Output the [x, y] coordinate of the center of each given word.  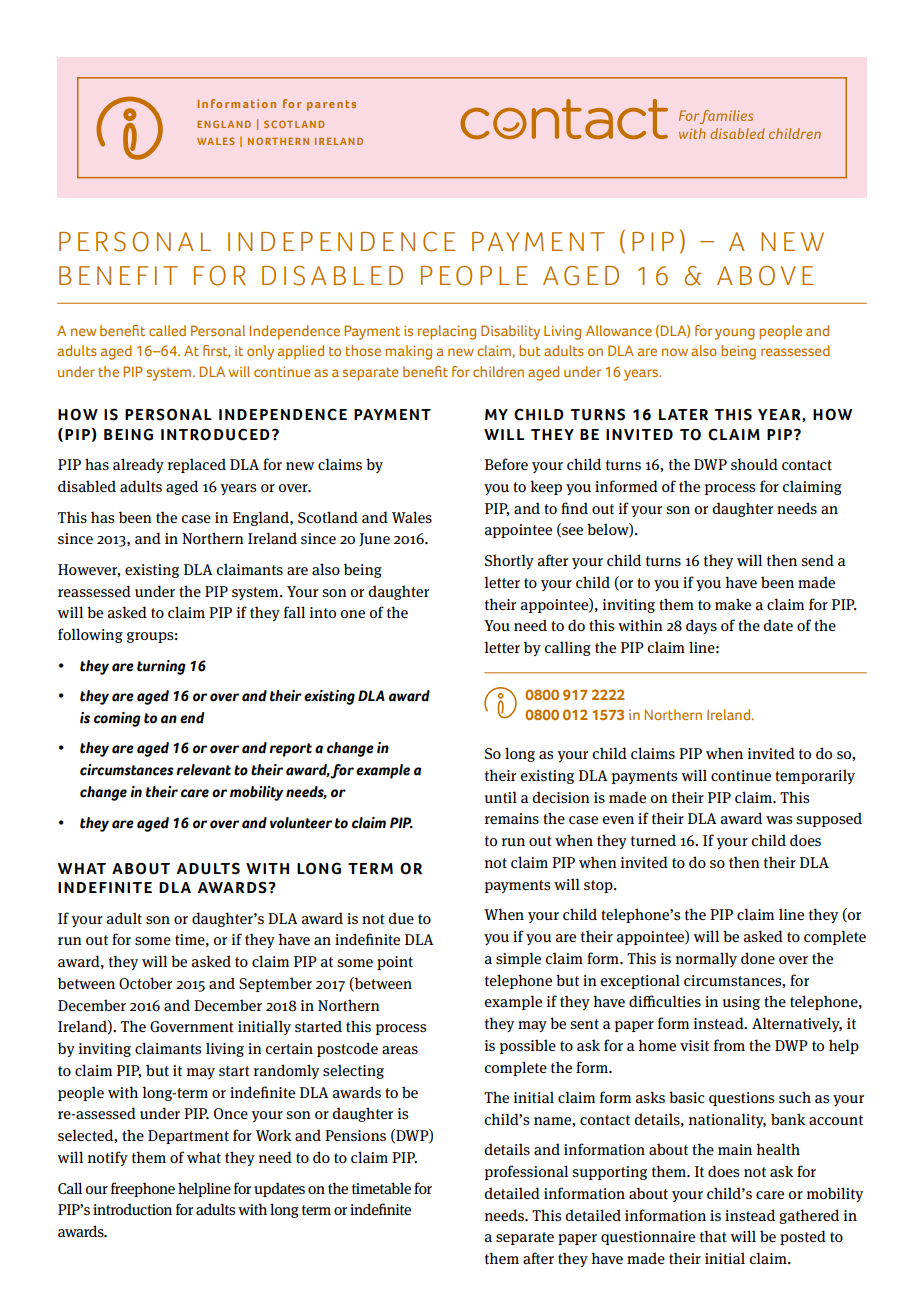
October [145, 983]
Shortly [509, 561]
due [401, 918]
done [758, 958]
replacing [447, 332]
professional [526, 1172]
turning [161, 667]
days [701, 626]
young [735, 334]
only [260, 352]
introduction [132, 1209]
